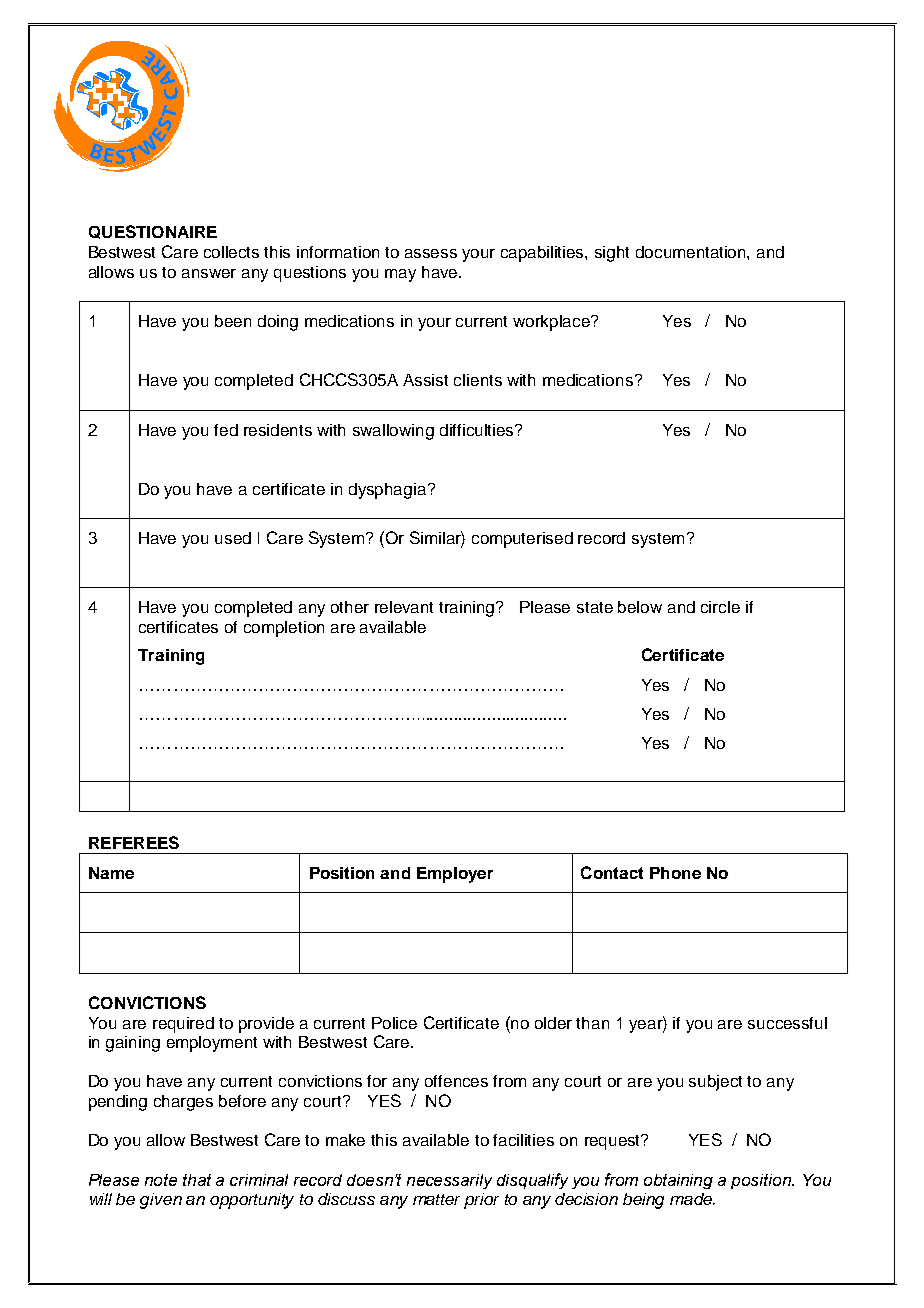 The image size is (924, 1308). Describe the element at coordinates (209, 273) in the screenshot. I see `answer` at that location.
